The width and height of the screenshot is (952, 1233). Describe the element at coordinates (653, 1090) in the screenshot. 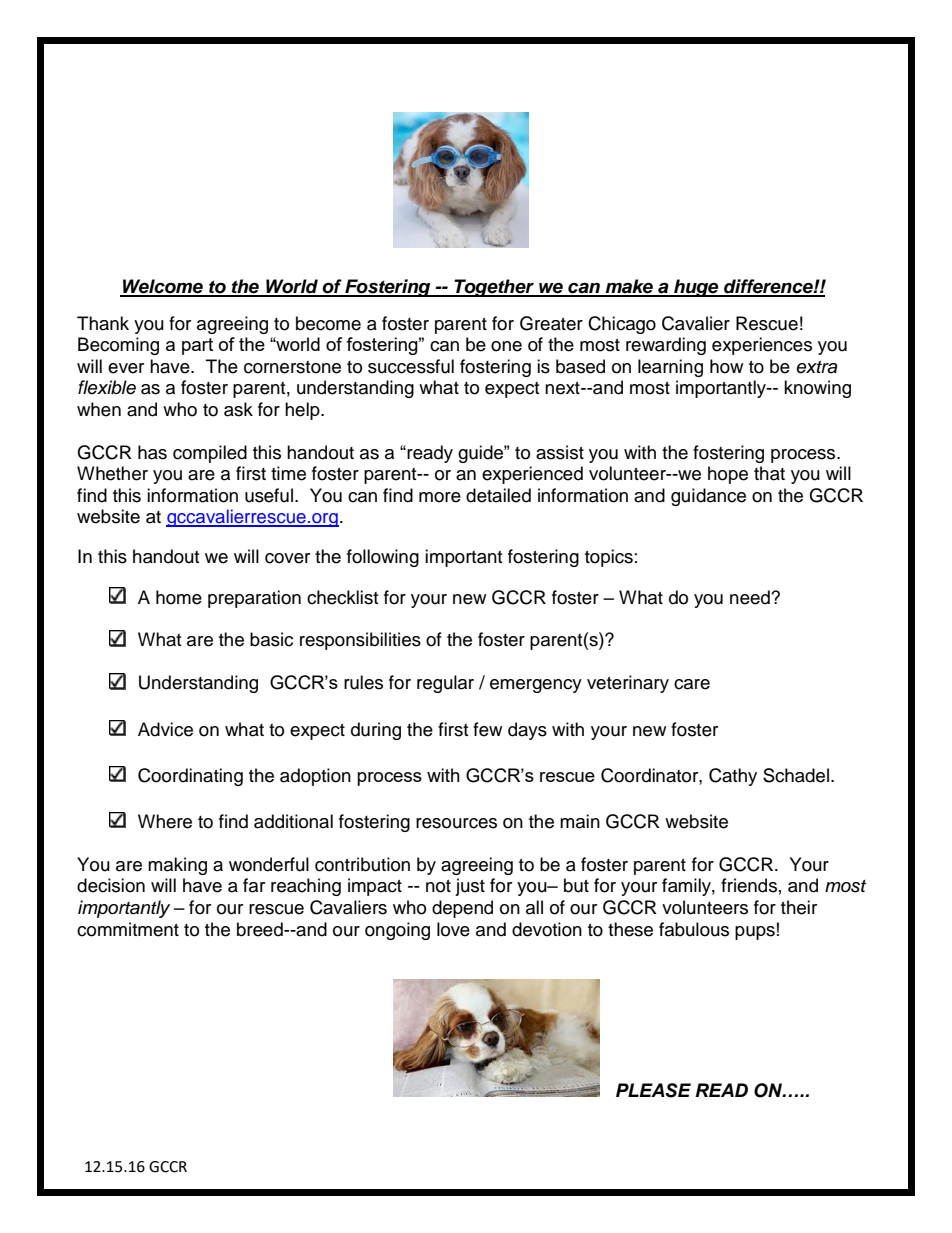

I see `PLEASE` at that location.
